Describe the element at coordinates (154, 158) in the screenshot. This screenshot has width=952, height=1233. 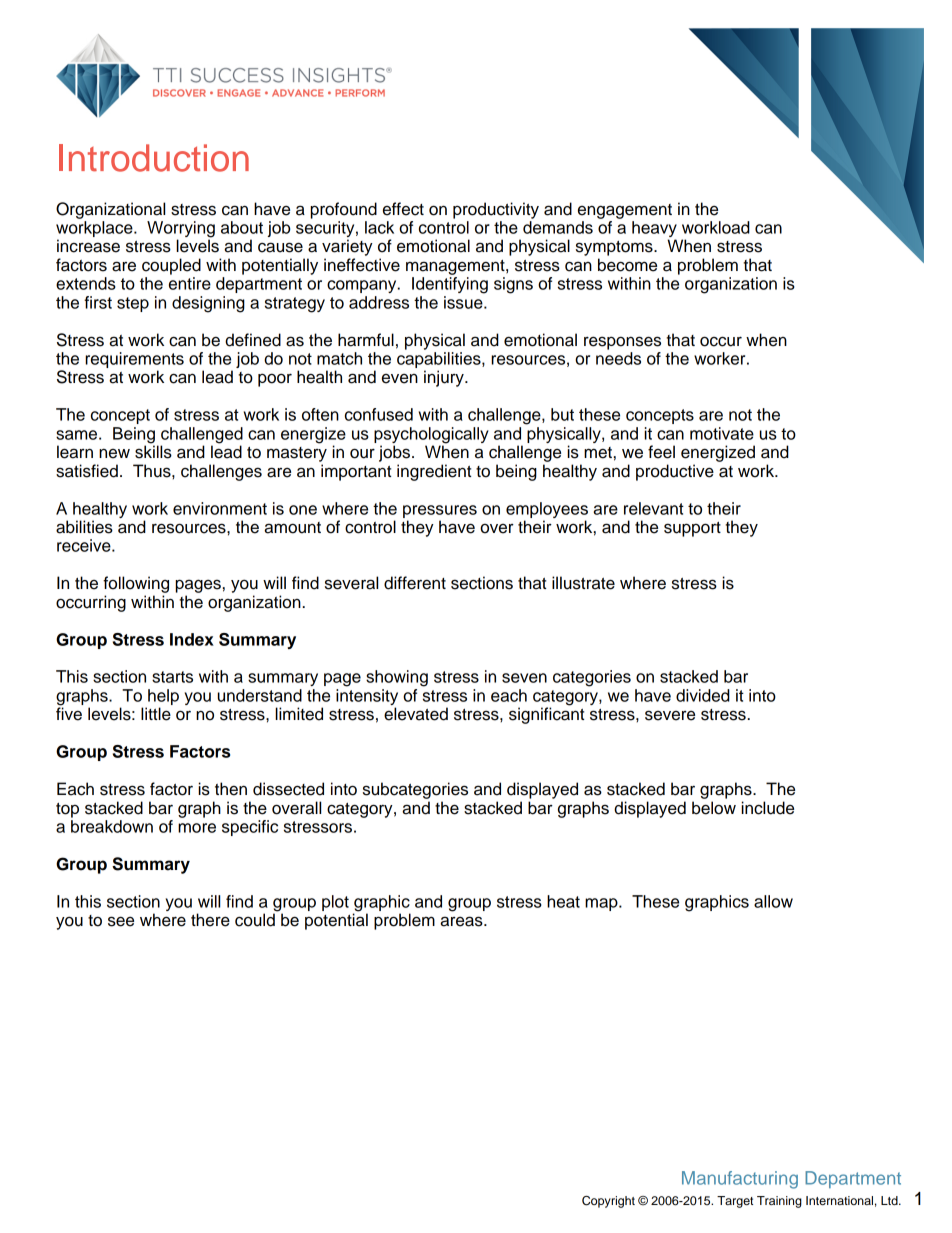
I see `Introduction` at that location.
